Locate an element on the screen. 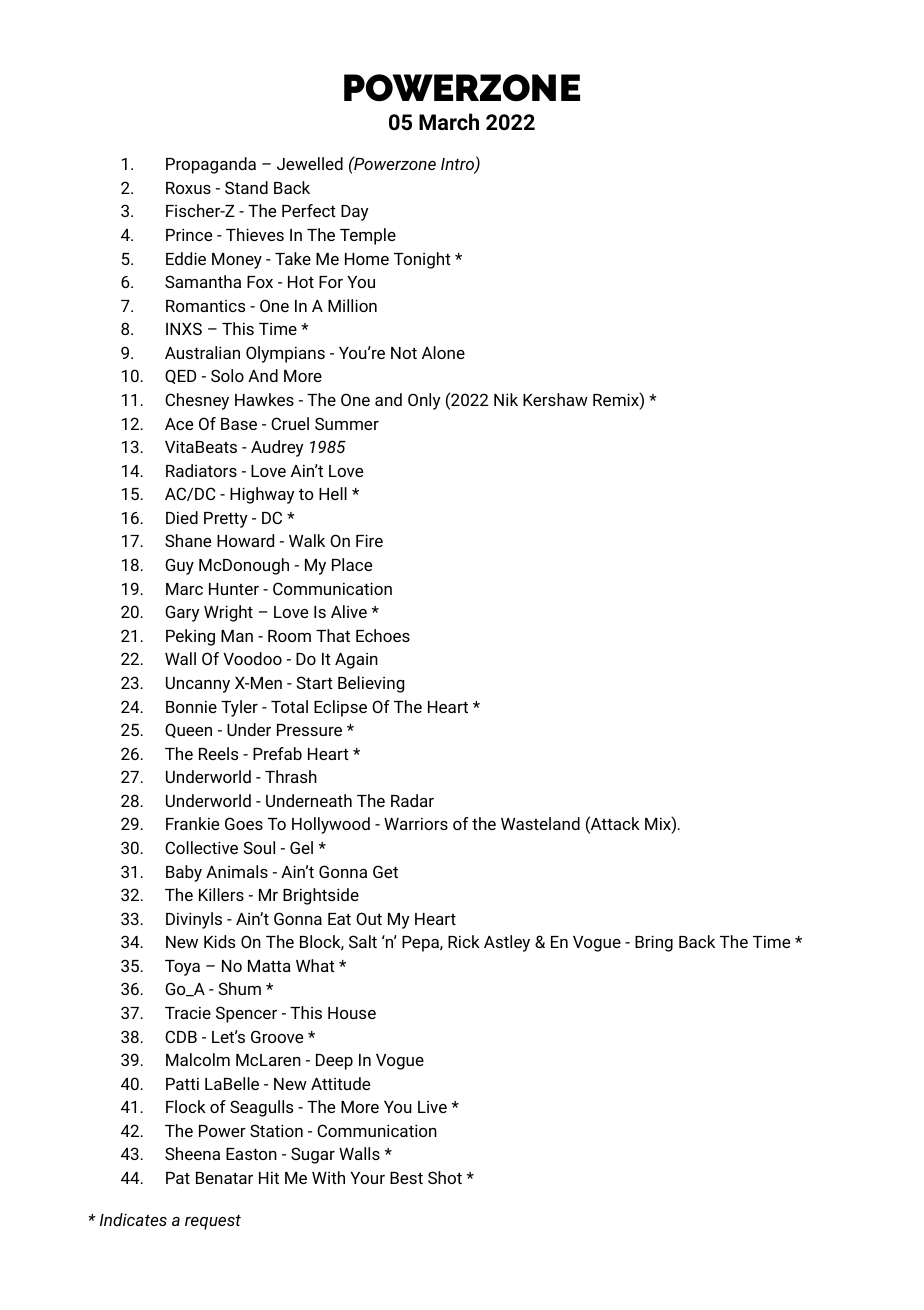  Kershaw is located at coordinates (555, 399).
